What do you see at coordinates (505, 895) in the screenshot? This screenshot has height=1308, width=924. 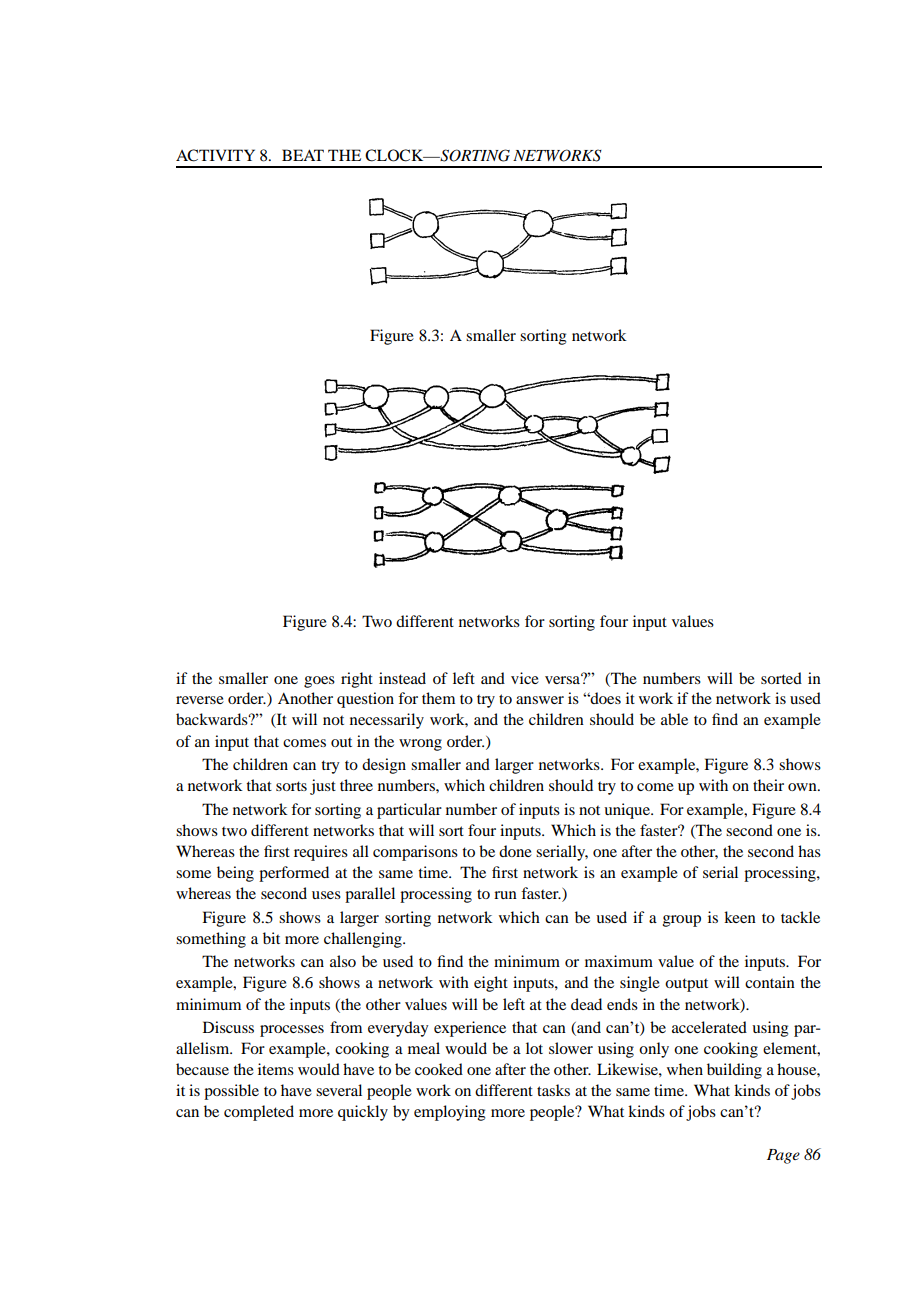 I see `run` at bounding box center [505, 895].
